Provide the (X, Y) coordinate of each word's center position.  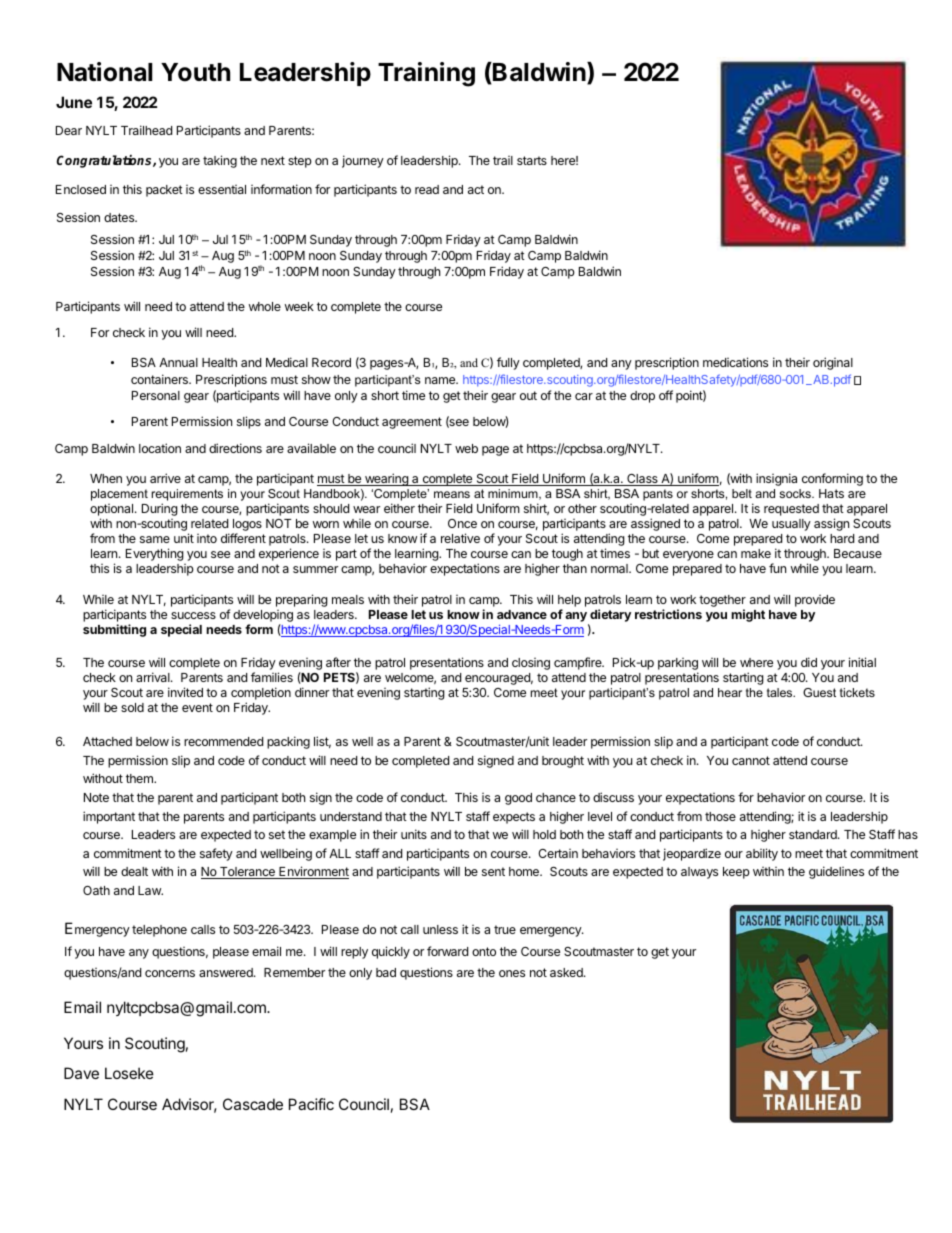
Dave (81, 1073)
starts (532, 160)
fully (508, 363)
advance (522, 614)
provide (815, 601)
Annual (178, 362)
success (193, 615)
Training (426, 74)
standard (814, 834)
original (833, 363)
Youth (195, 72)
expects (514, 818)
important (109, 817)
